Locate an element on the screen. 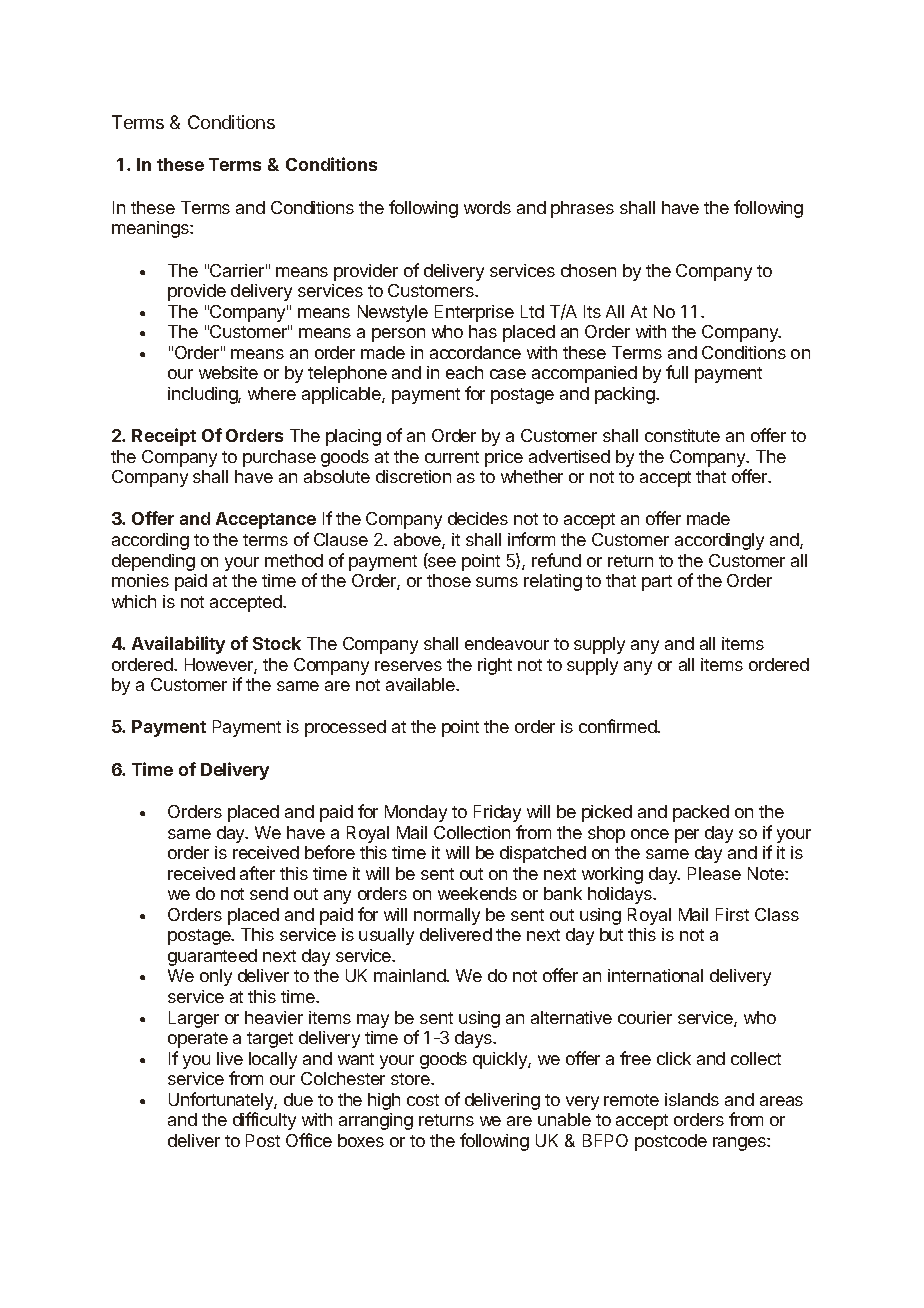 Image resolution: width=924 pixels, height=1308 pixels. chosen is located at coordinates (588, 270).
